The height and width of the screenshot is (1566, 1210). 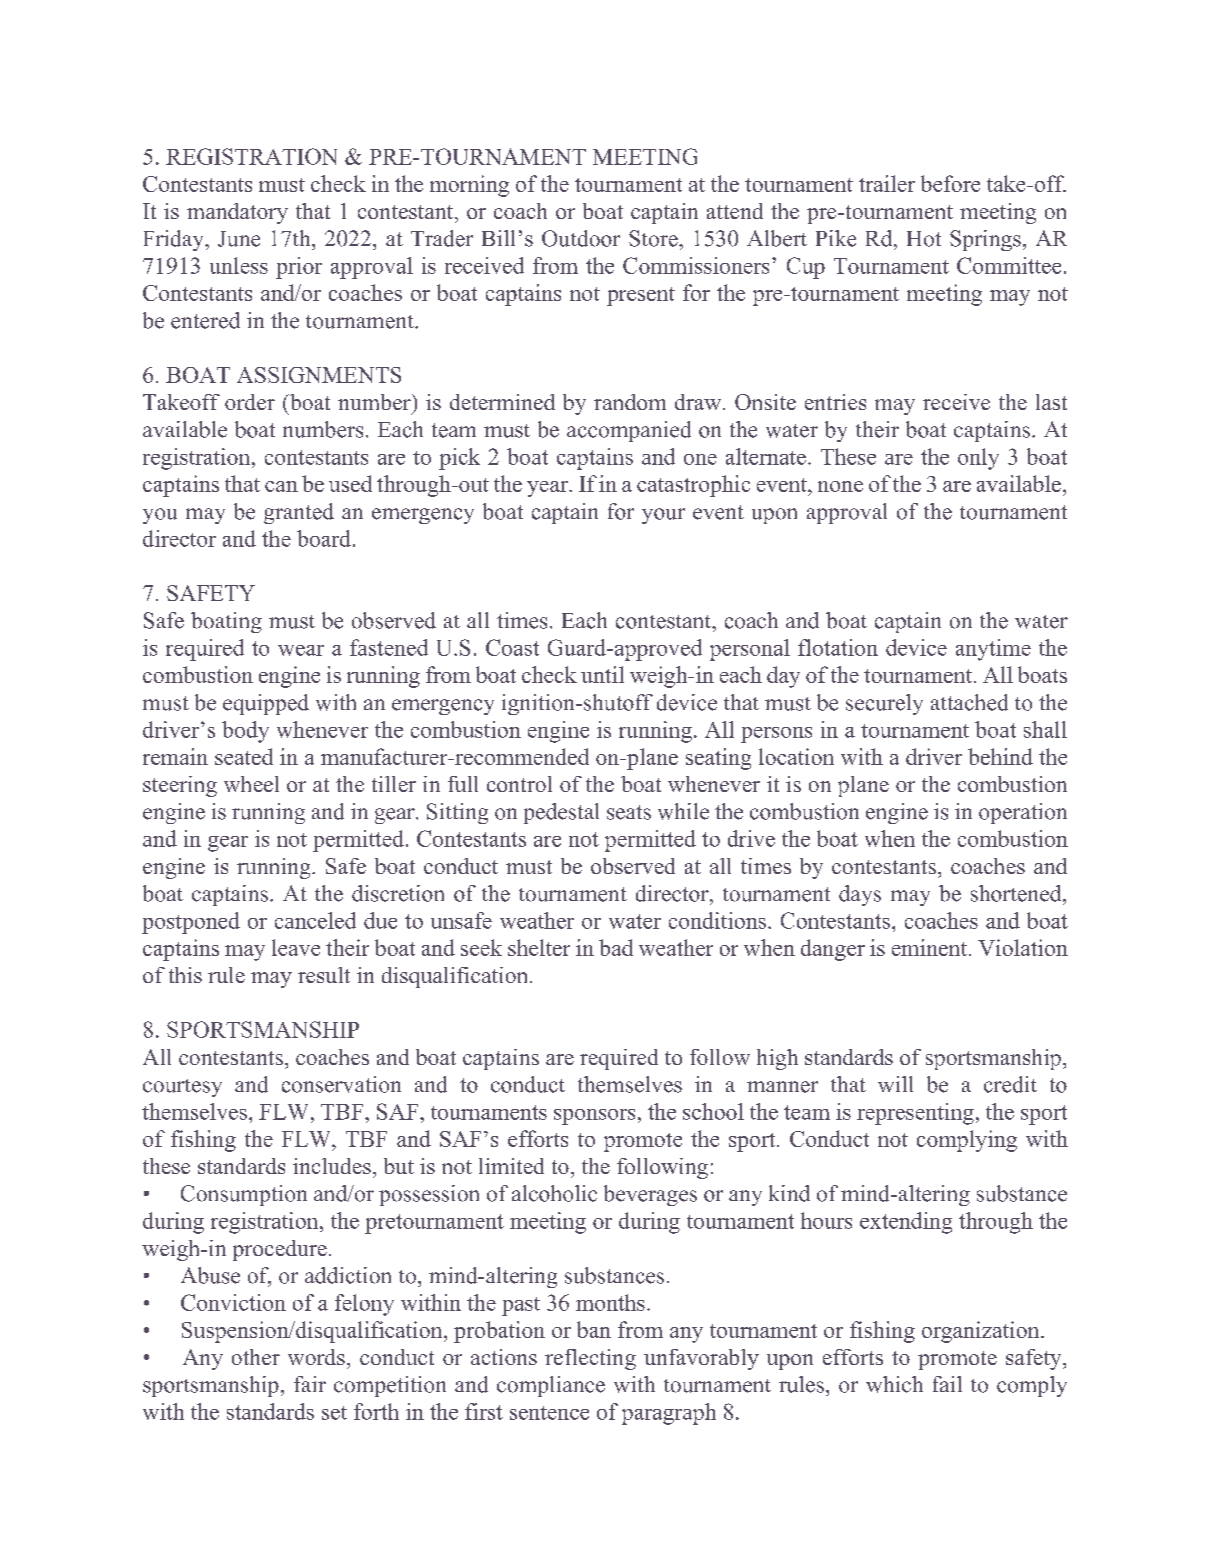 What do you see at coordinates (581, 238) in the screenshot?
I see `Outdoor` at bounding box center [581, 238].
